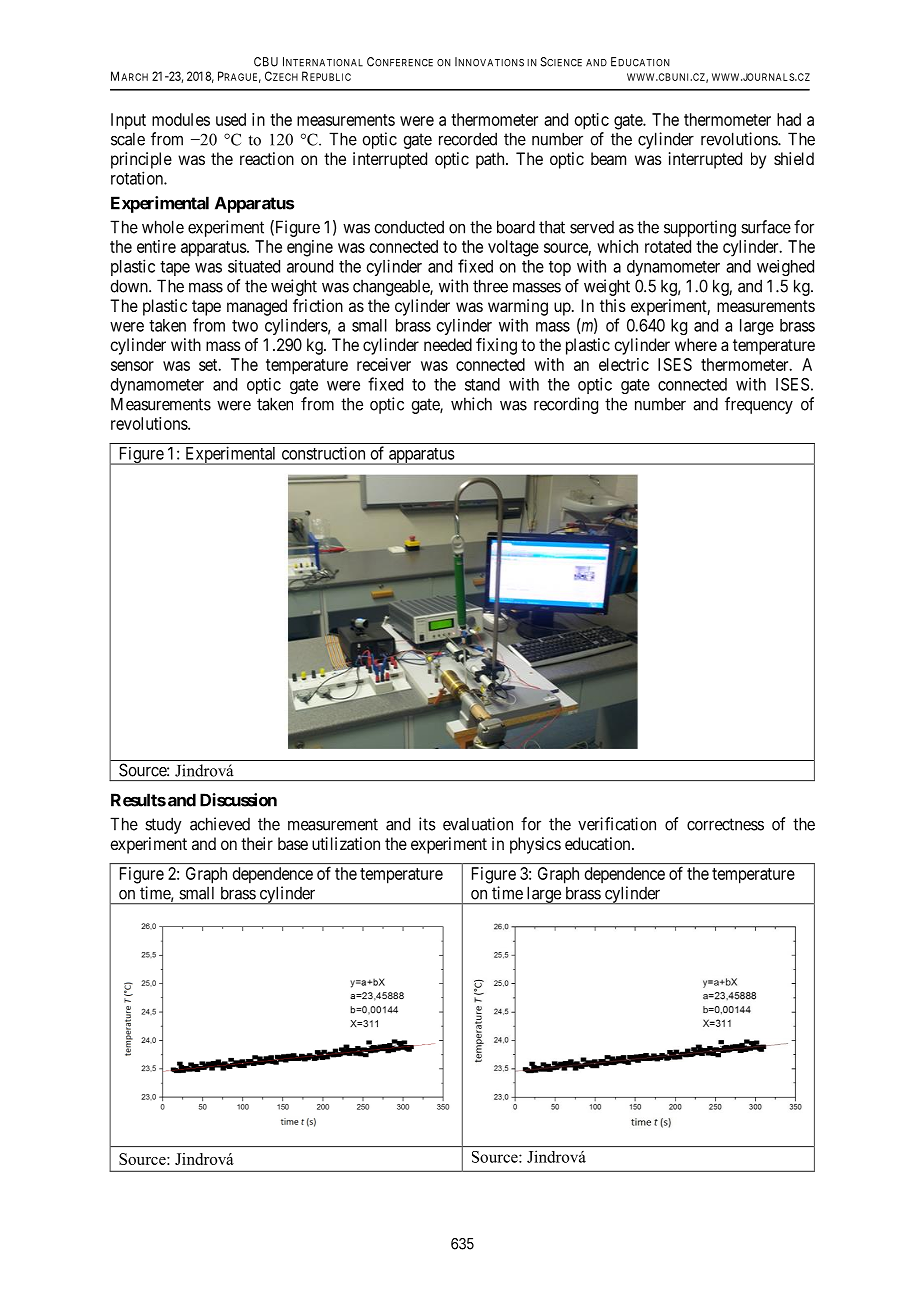 Image resolution: width=924 pixels, height=1308 pixels. Describe the element at coordinates (323, 453) in the screenshot. I see `construction` at that location.
